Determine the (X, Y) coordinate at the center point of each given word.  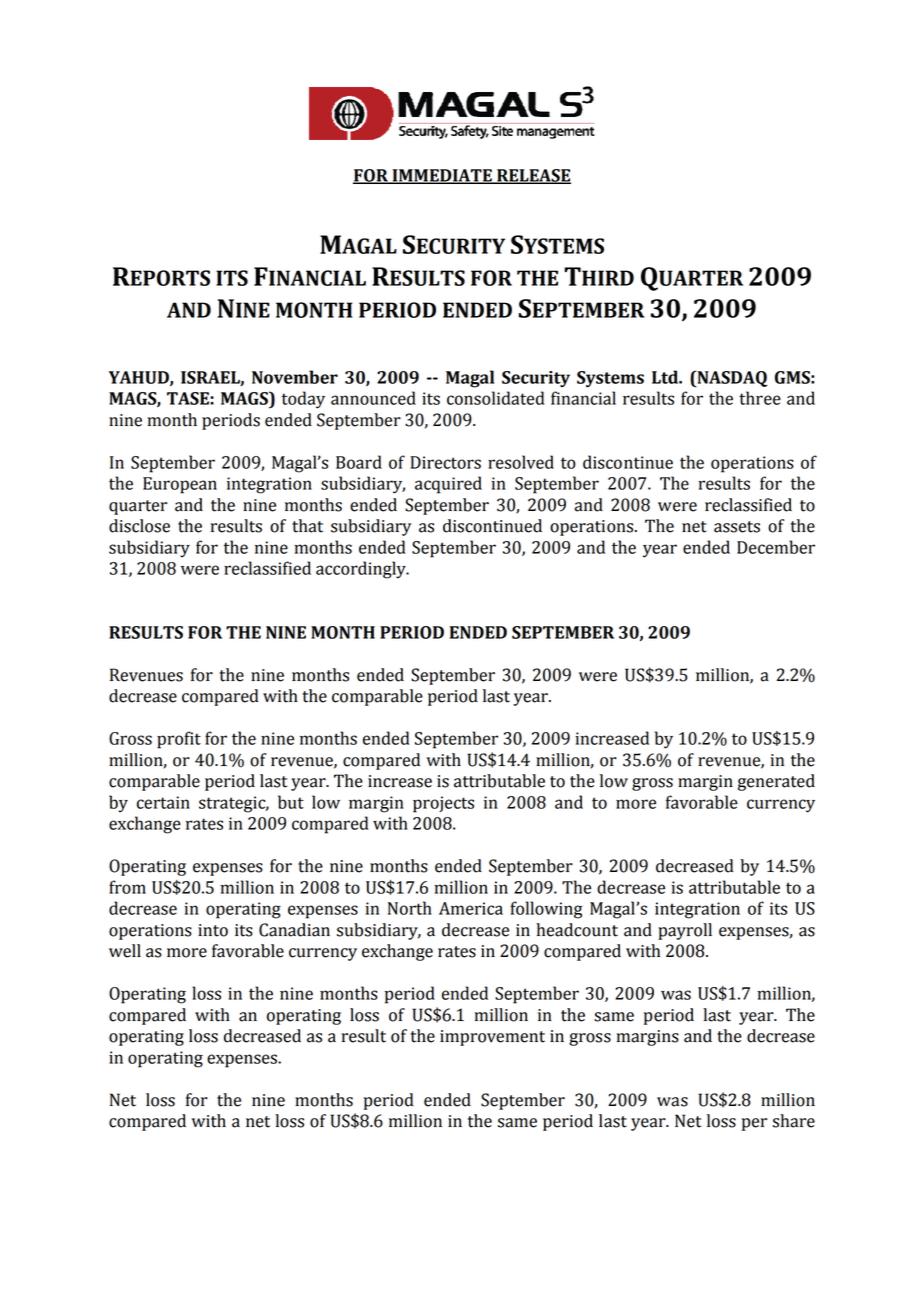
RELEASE (533, 176)
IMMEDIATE (442, 176)
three (760, 398)
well (125, 951)
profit (179, 740)
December (776, 547)
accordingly (362, 570)
